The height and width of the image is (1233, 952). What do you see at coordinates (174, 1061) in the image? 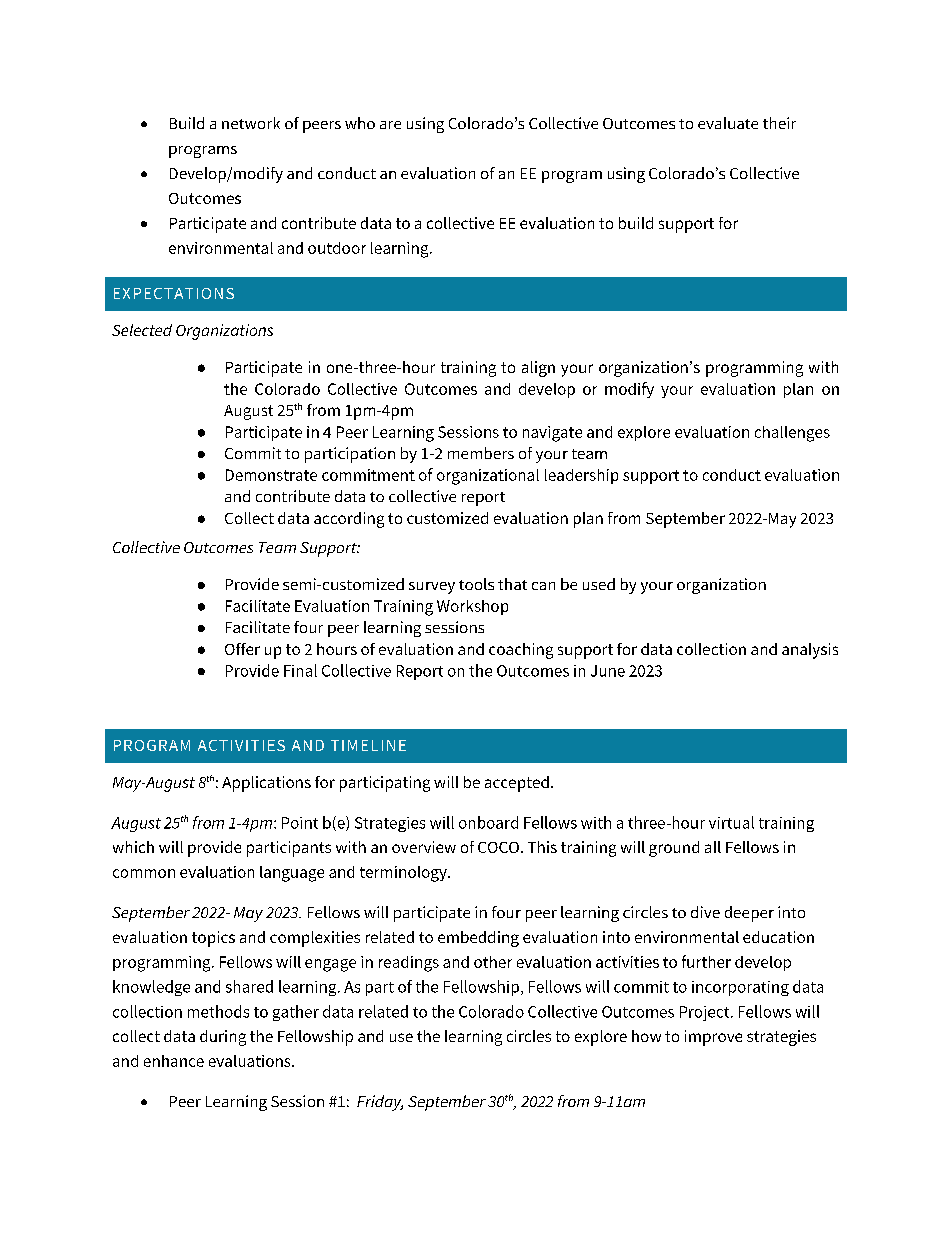
I see `enhance` at bounding box center [174, 1061].
